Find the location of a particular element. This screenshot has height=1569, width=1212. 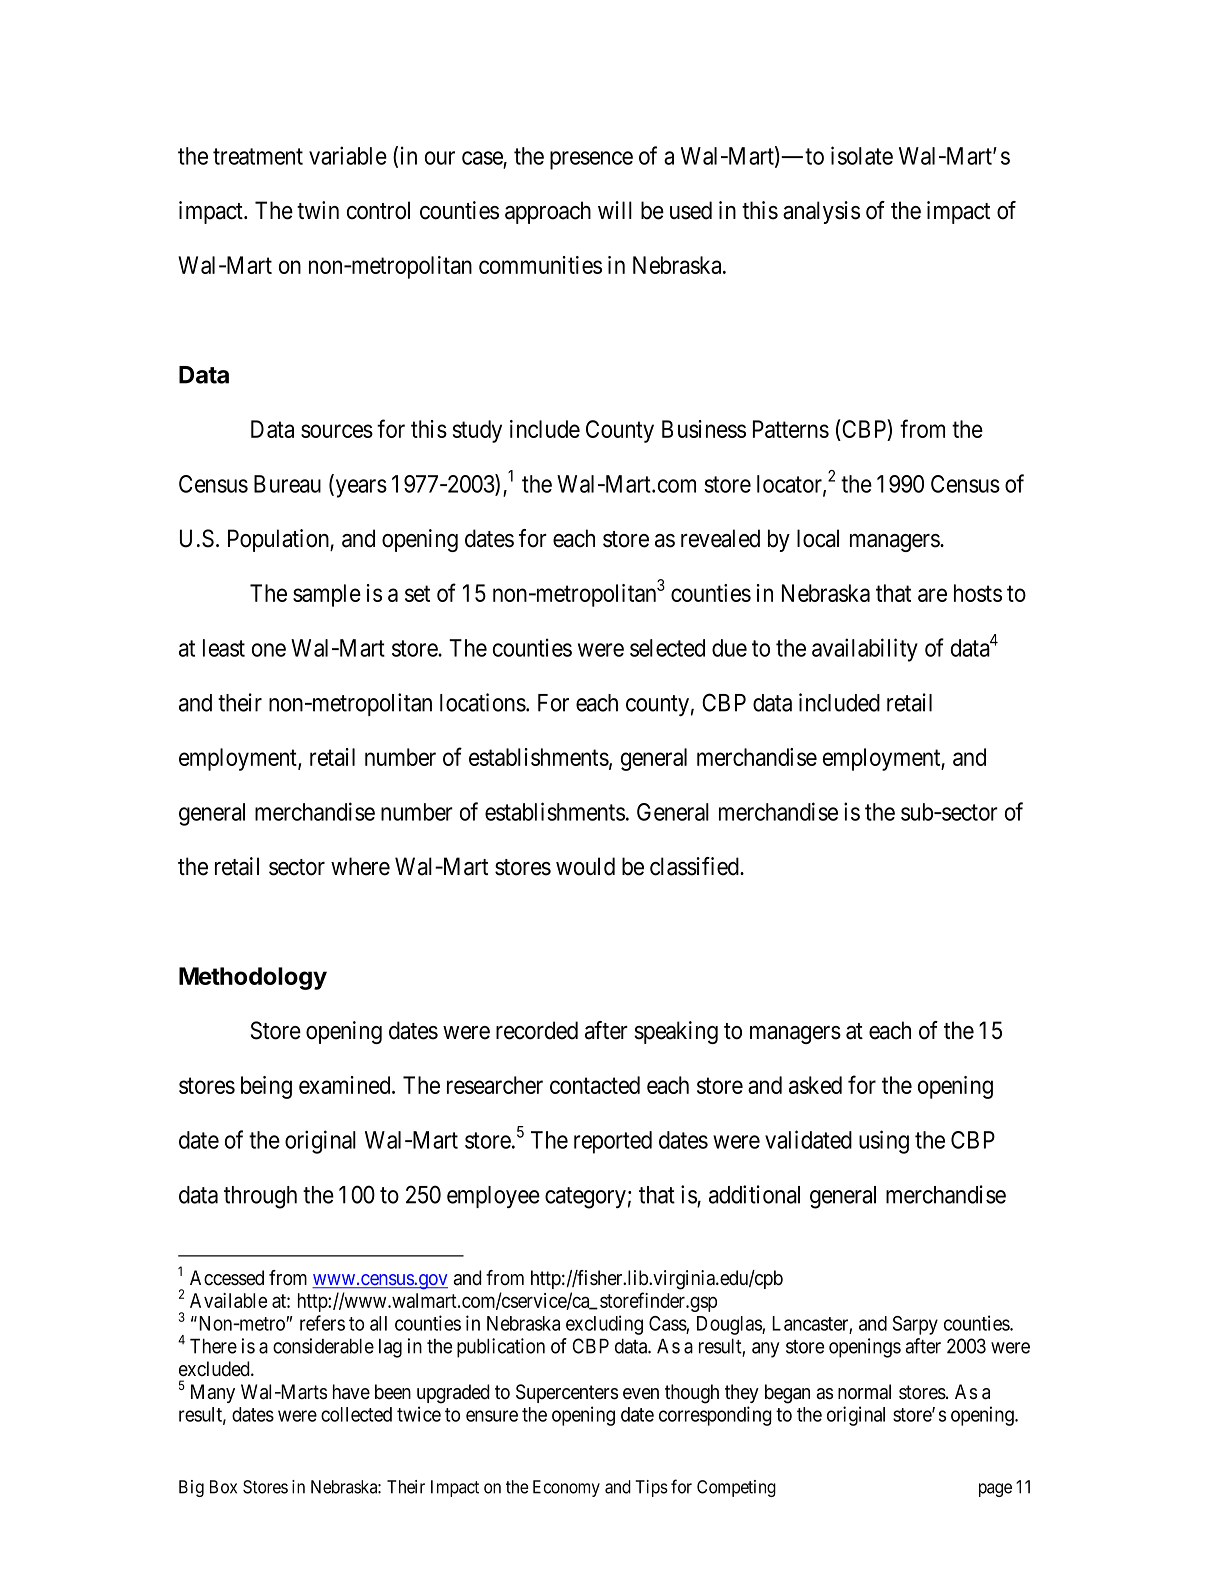

isolate is located at coordinates (862, 155).
